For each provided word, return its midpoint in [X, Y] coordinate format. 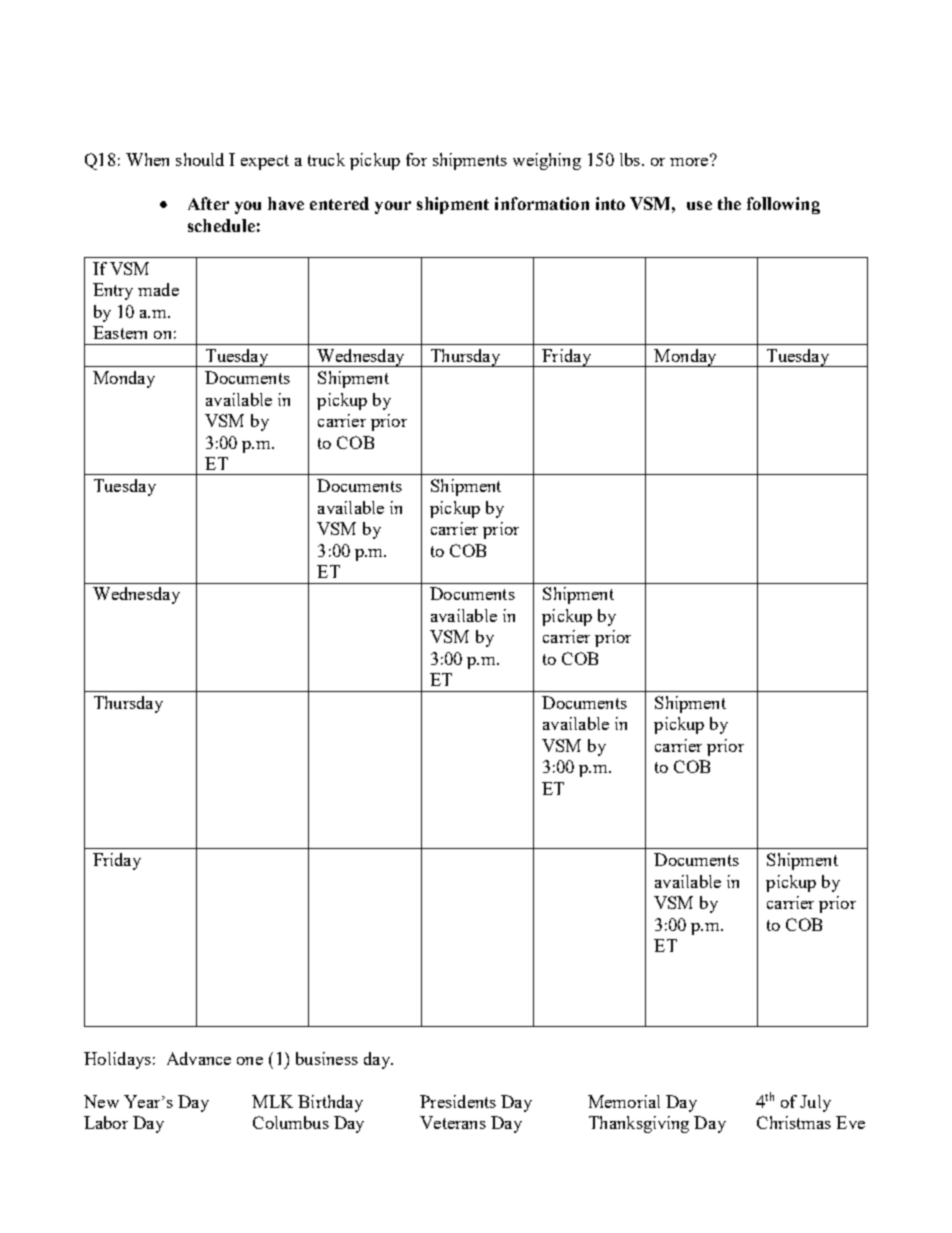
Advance [199, 1058]
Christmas [794, 1122]
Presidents [458, 1101]
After [208, 203]
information [542, 203]
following [783, 205]
